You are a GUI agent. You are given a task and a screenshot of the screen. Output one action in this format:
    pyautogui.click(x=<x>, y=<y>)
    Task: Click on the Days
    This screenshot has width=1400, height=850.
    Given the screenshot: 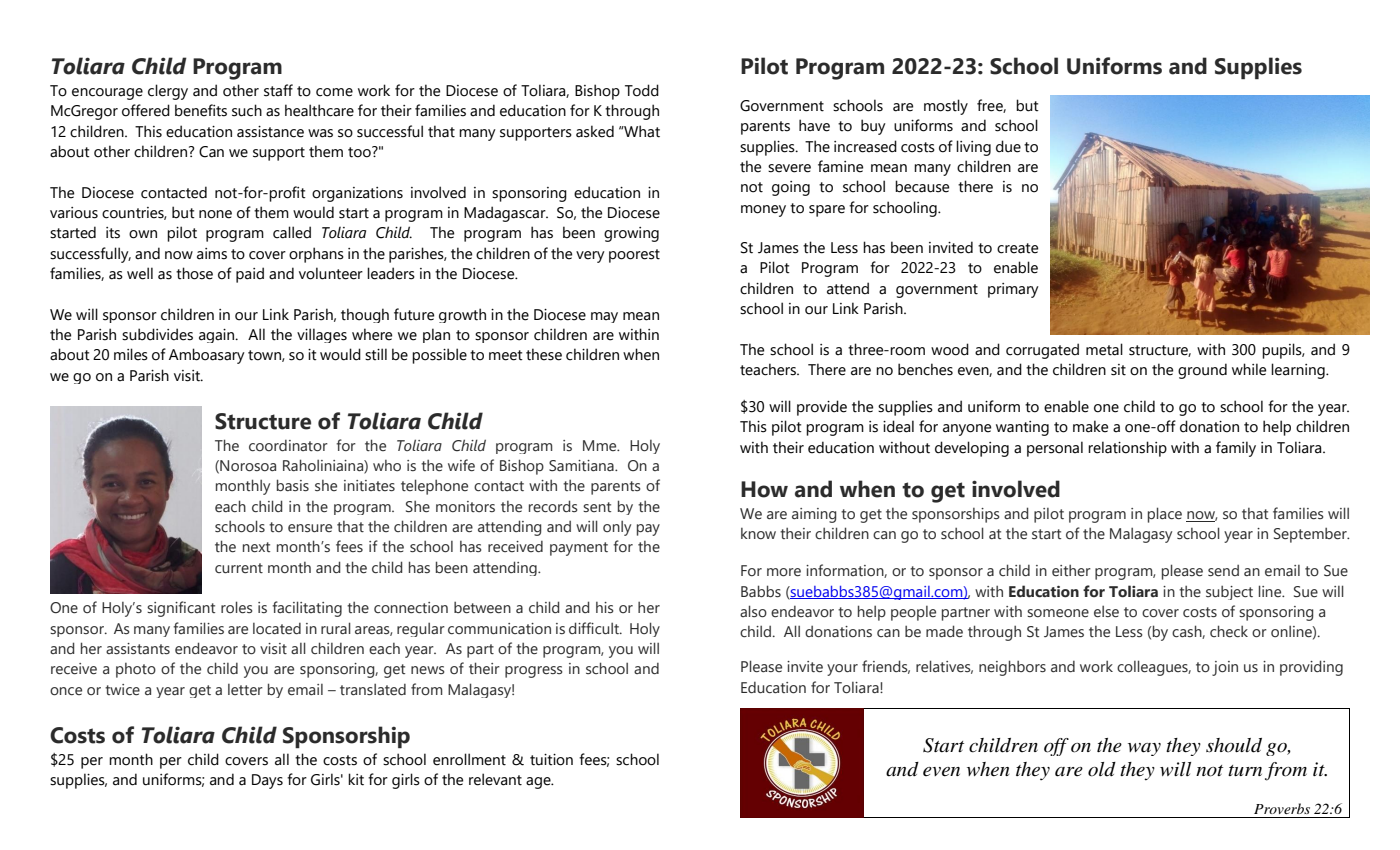 What is the action you would take?
    pyautogui.click(x=267, y=781)
